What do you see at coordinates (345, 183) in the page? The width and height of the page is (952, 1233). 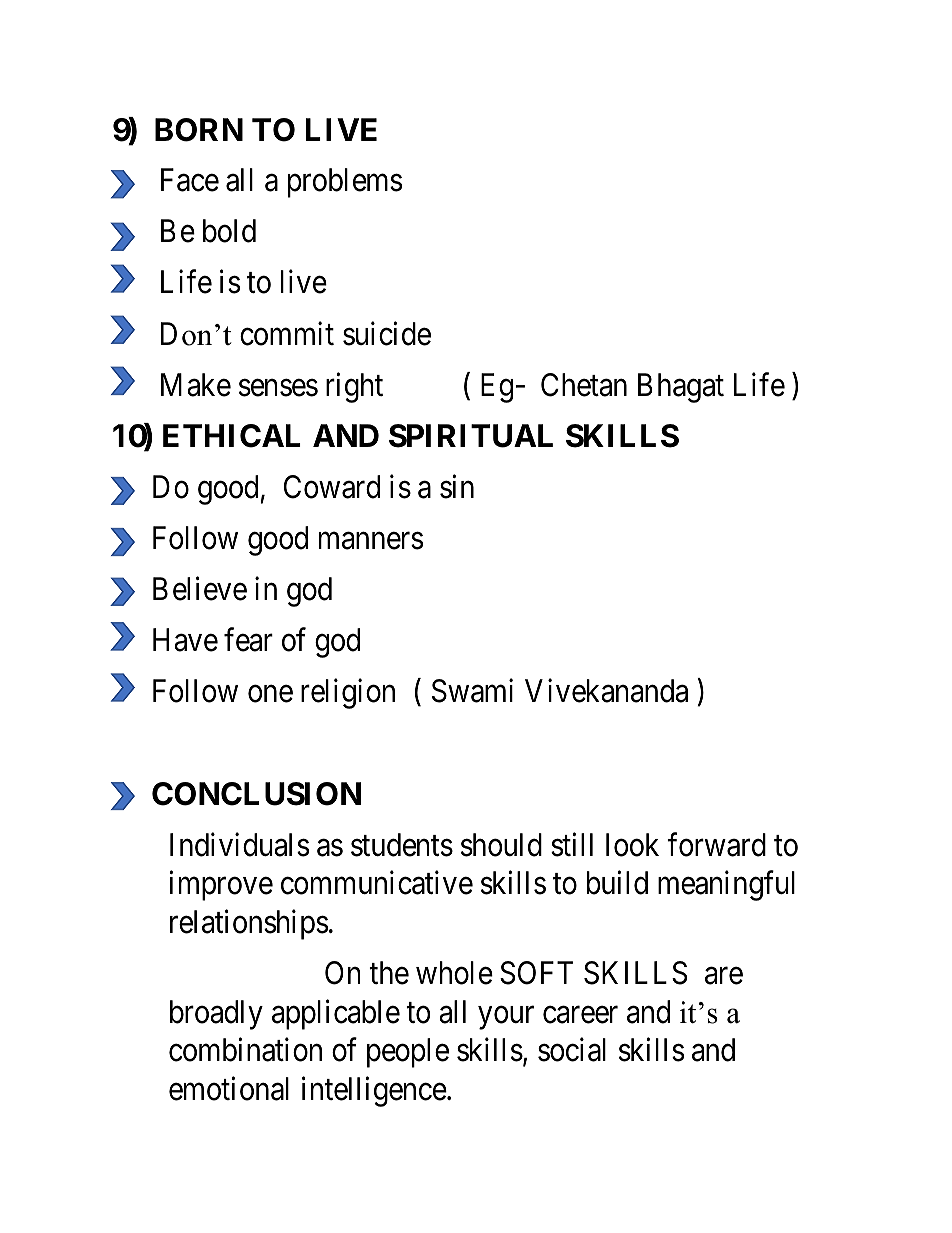 I see `problems` at bounding box center [345, 183].
